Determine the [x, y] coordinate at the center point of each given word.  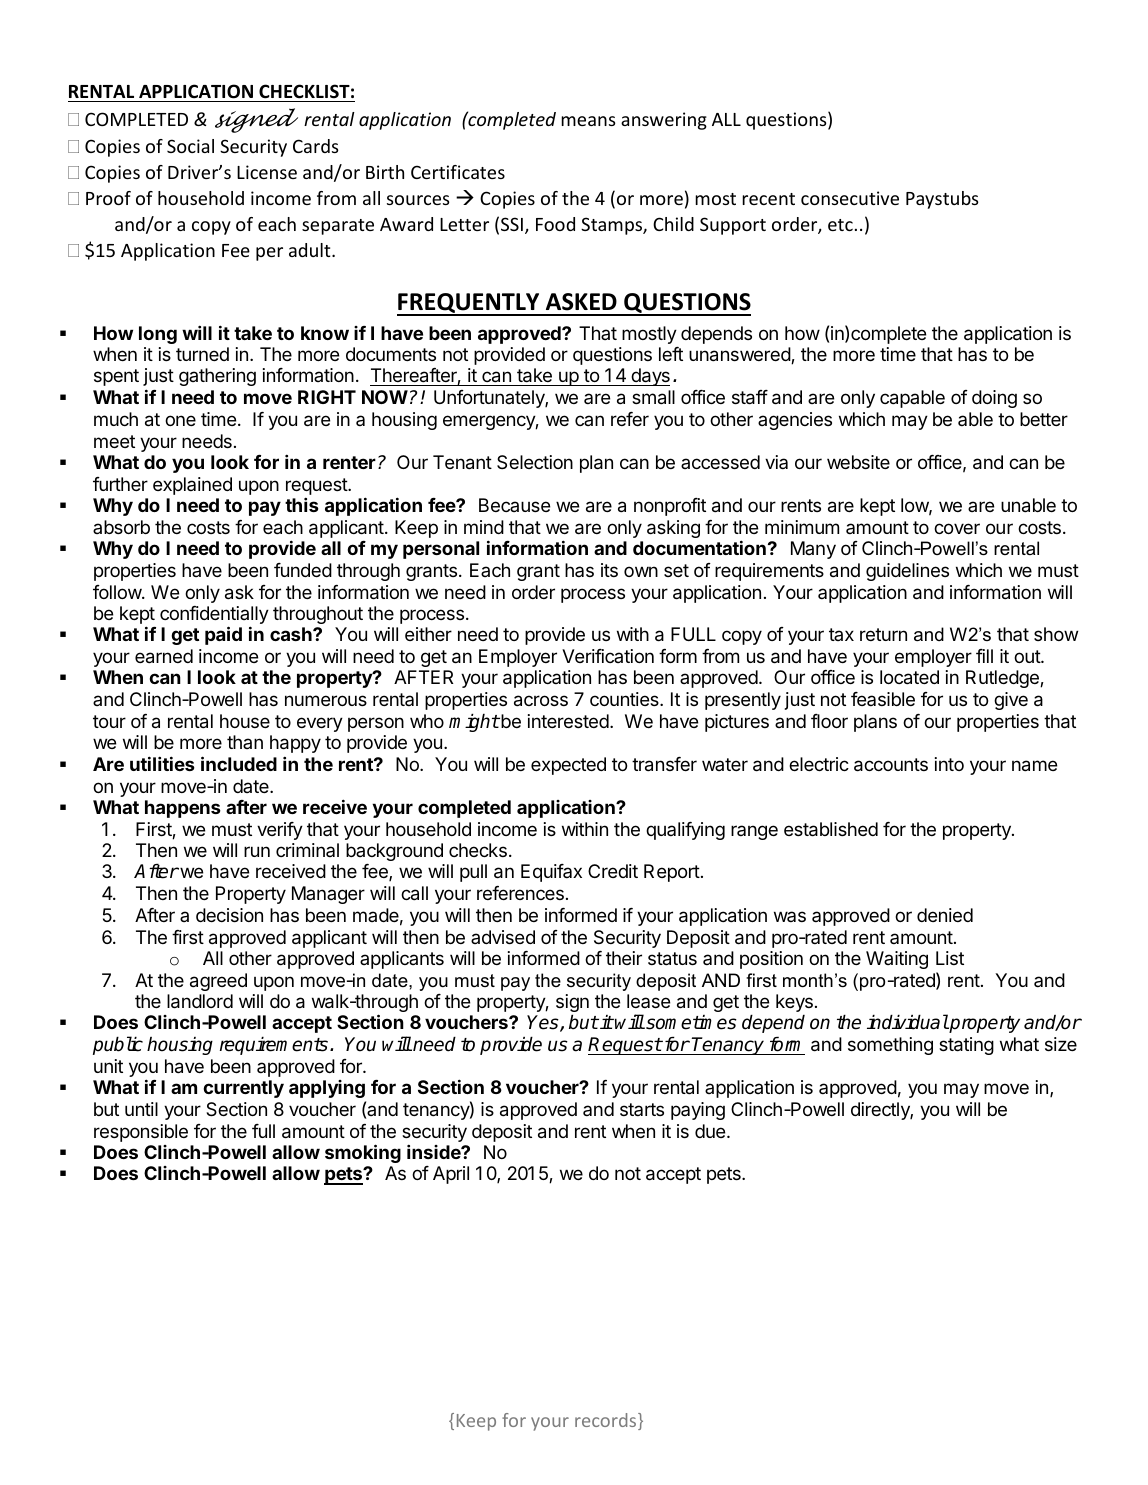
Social [190, 146]
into [949, 764]
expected [568, 766]
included [239, 763]
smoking [363, 1153]
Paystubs [942, 200]
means [588, 121]
